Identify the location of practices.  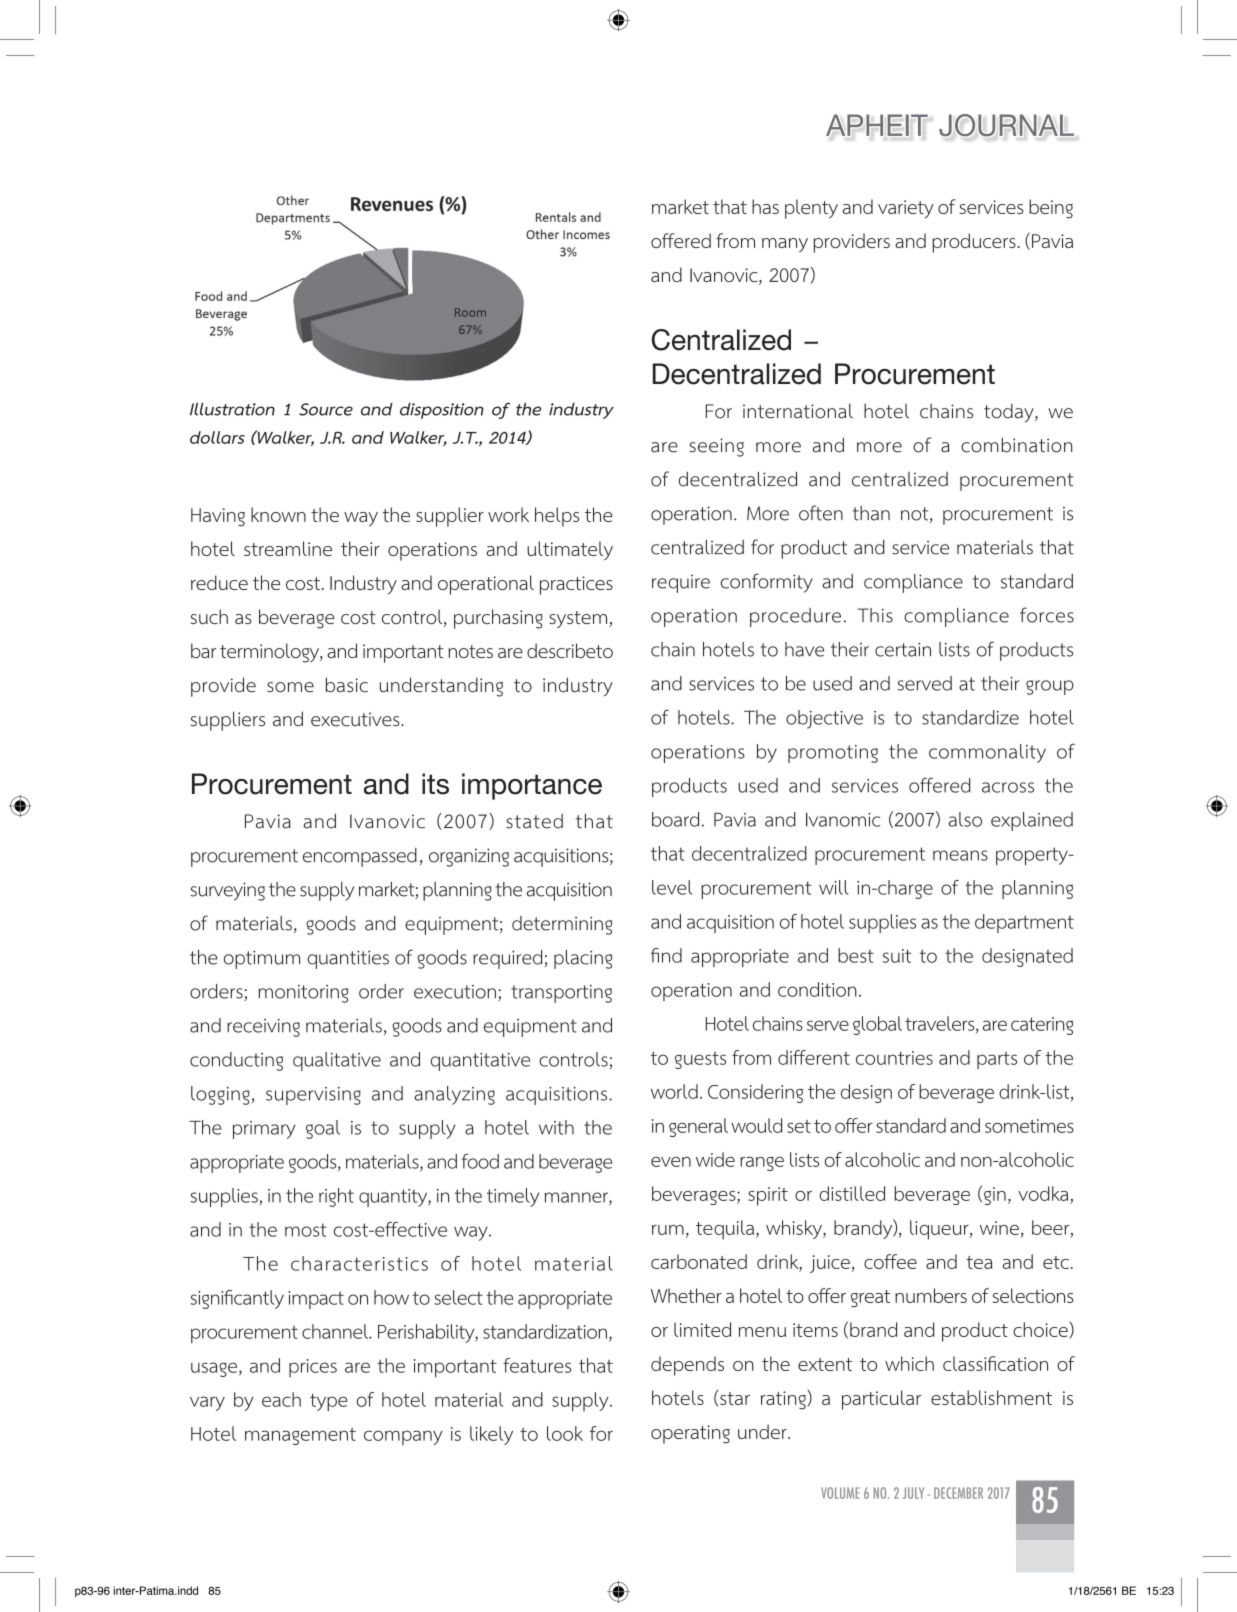
(576, 585).
